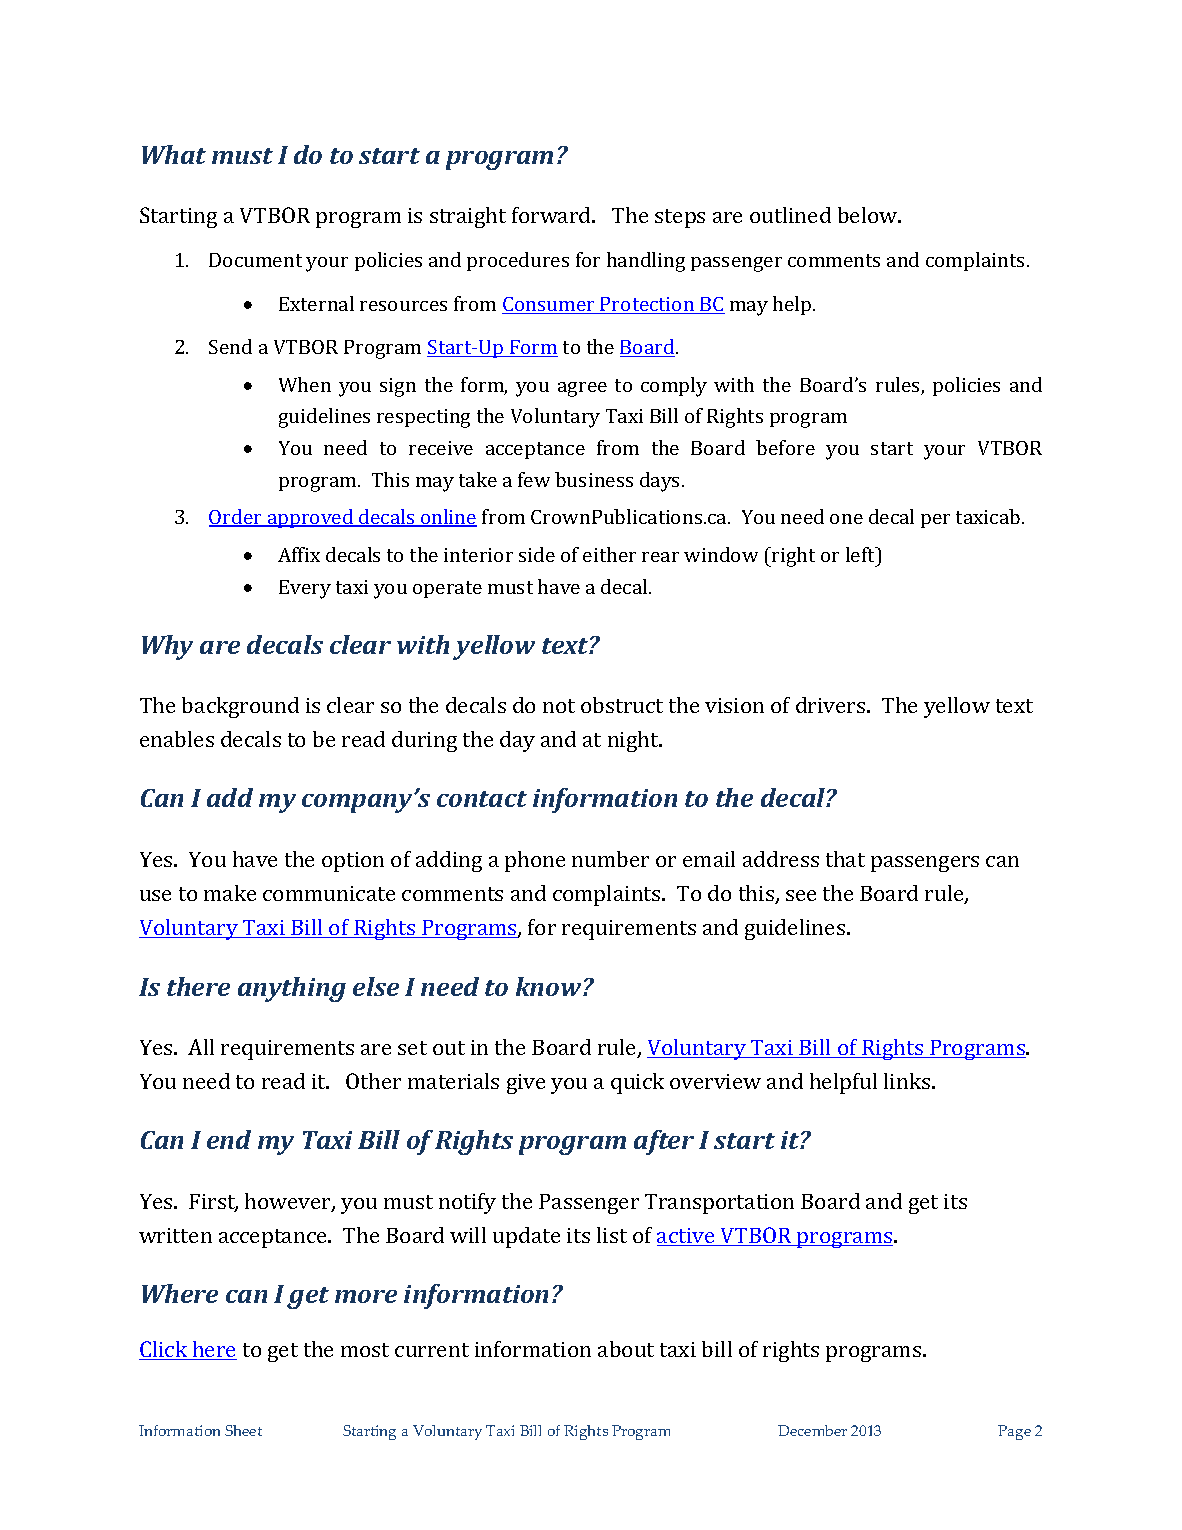 The image size is (1182, 1530). Describe the element at coordinates (869, 215) in the screenshot. I see `below` at that location.
